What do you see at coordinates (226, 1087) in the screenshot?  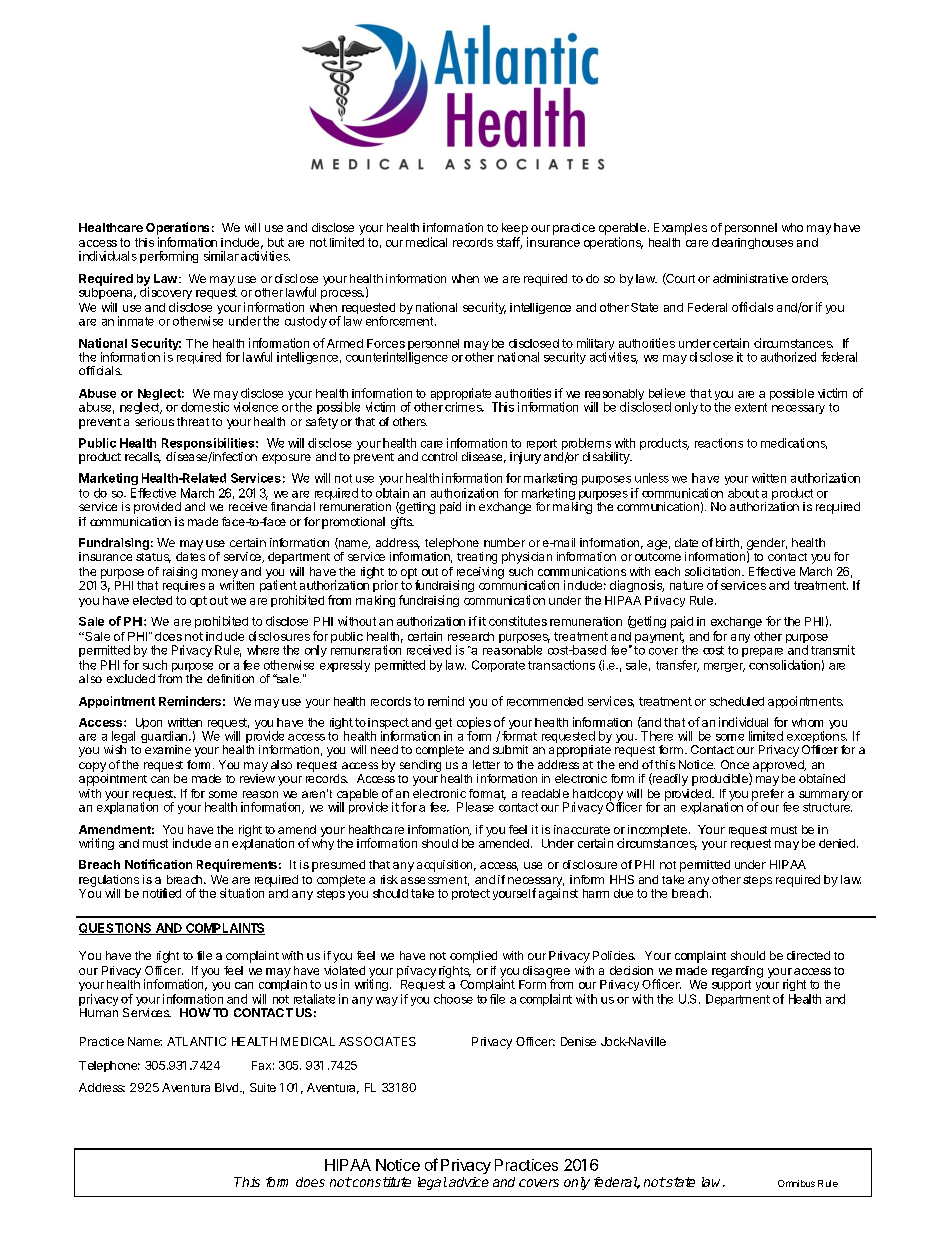 I see `Blvd` at bounding box center [226, 1087].
